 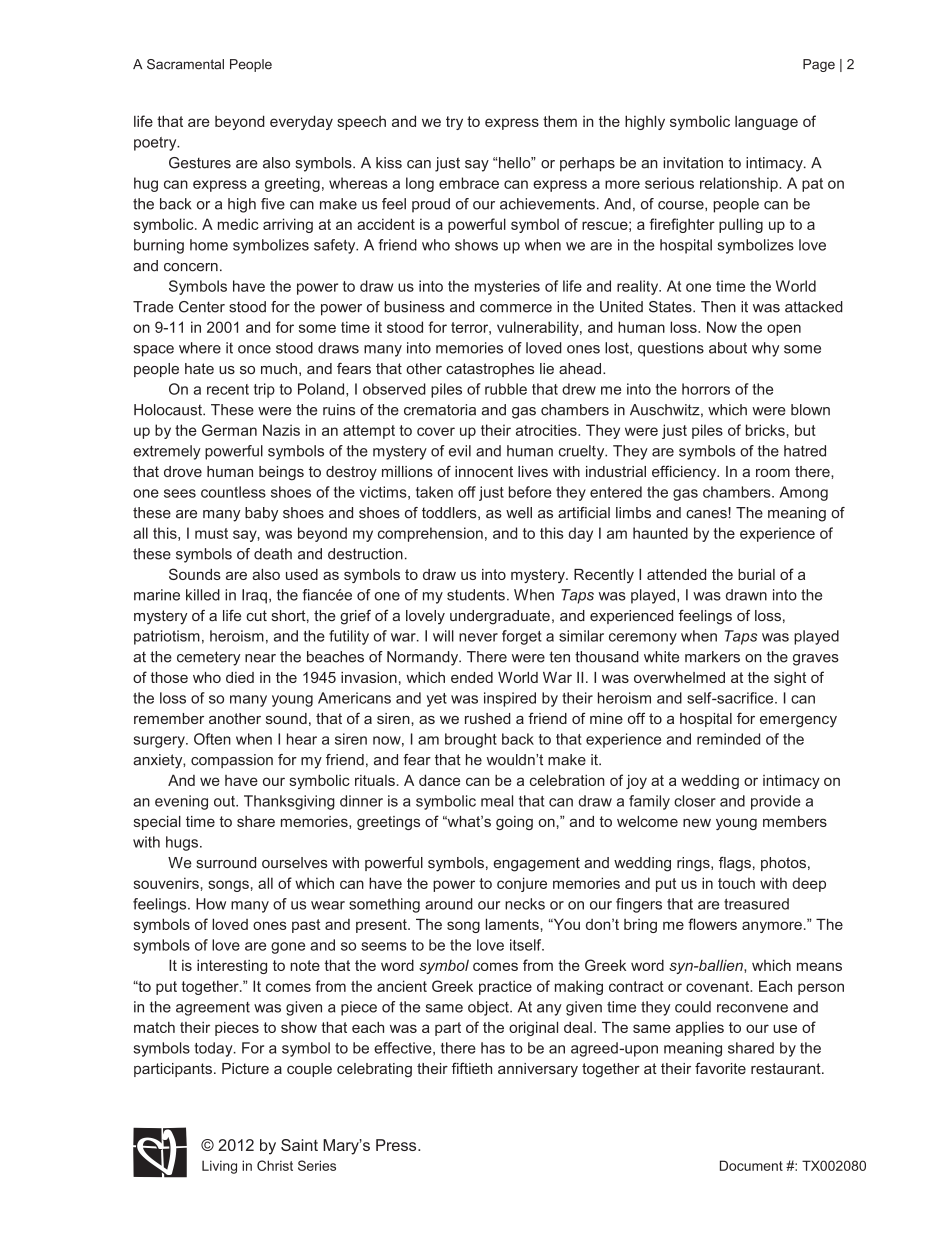 I want to click on undergraduate, so click(x=500, y=617).
